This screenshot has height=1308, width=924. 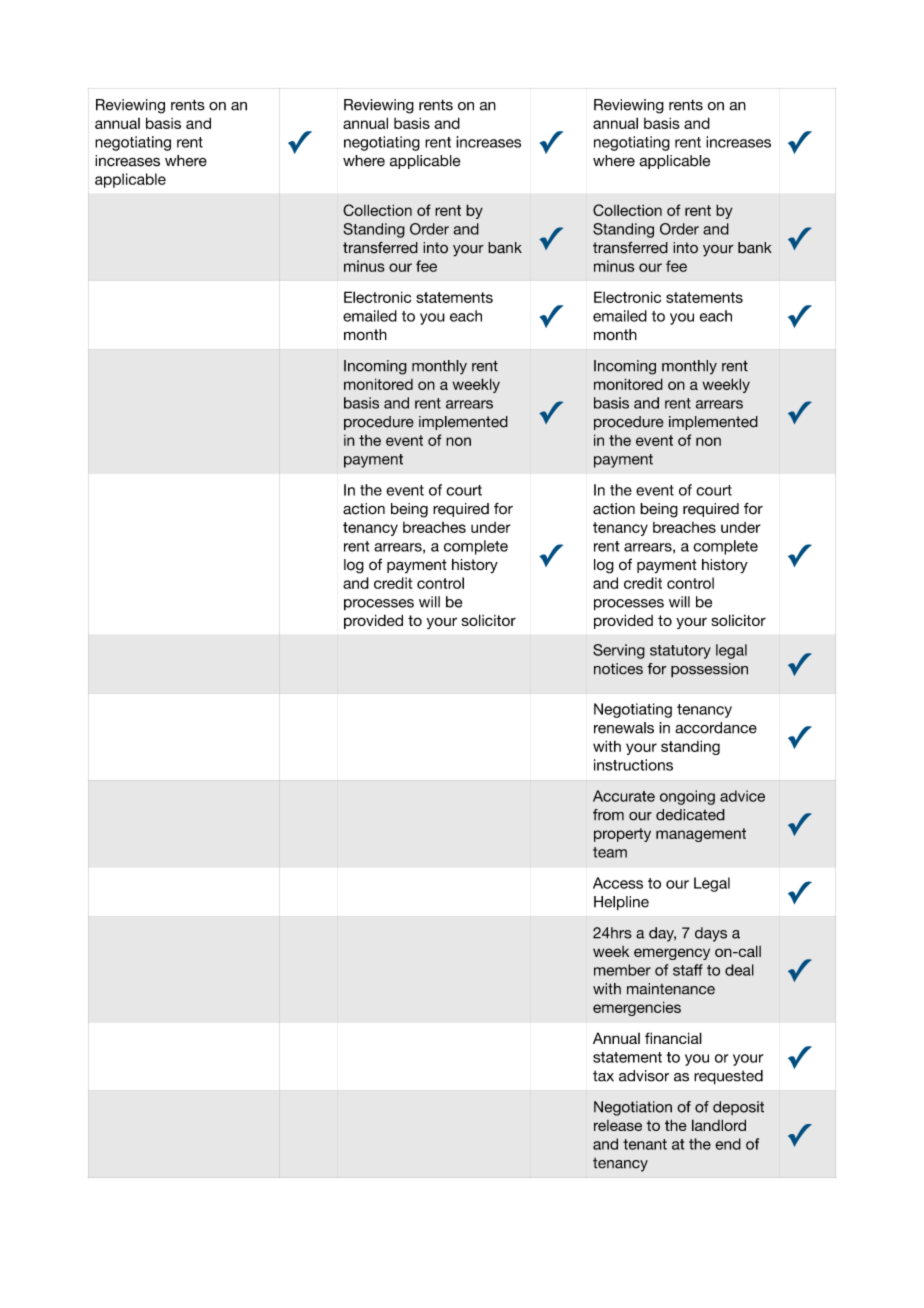 I want to click on tenant, so click(x=645, y=1144).
